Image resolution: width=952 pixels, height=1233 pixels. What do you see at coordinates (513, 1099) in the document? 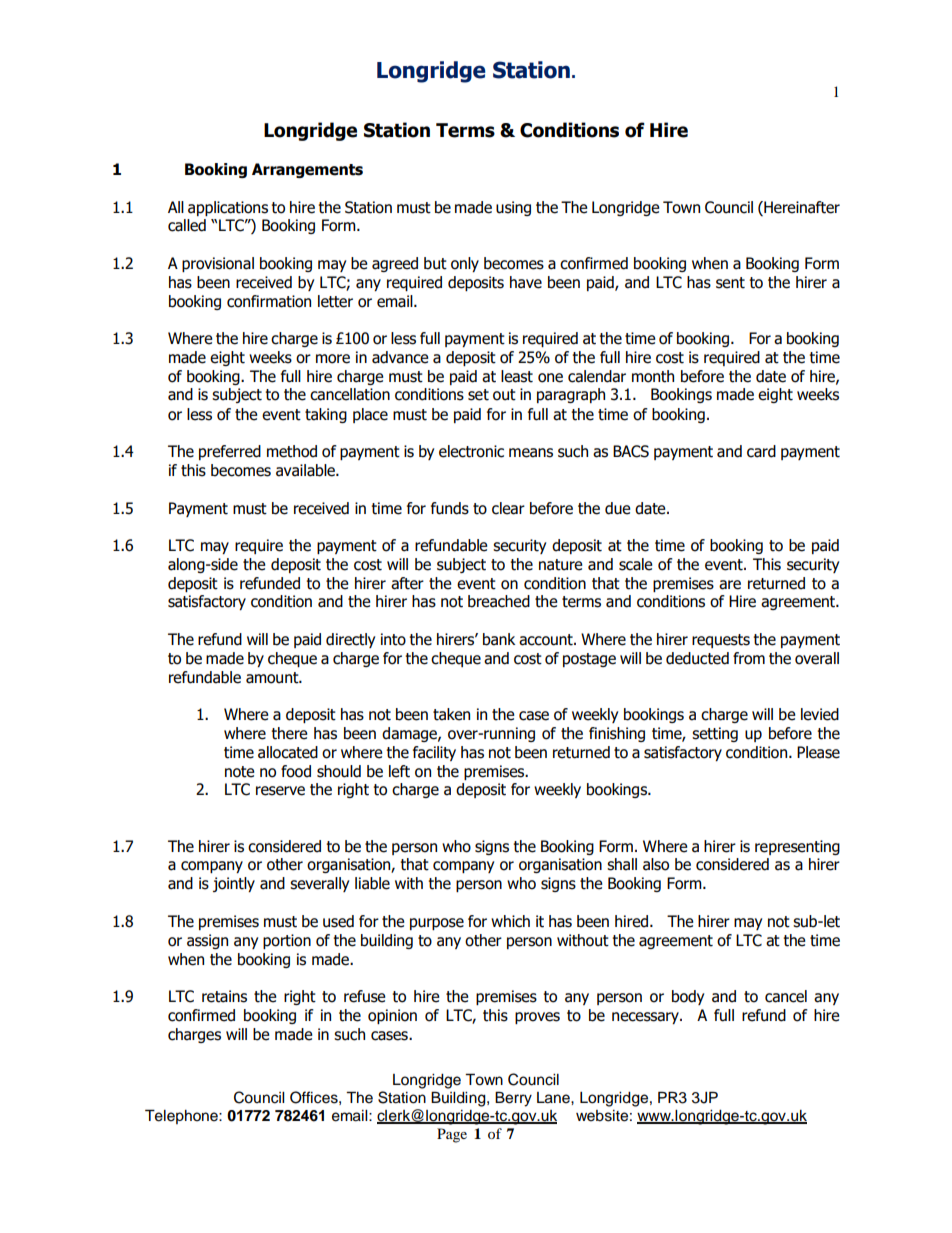
I see `Berry` at bounding box center [513, 1099].
